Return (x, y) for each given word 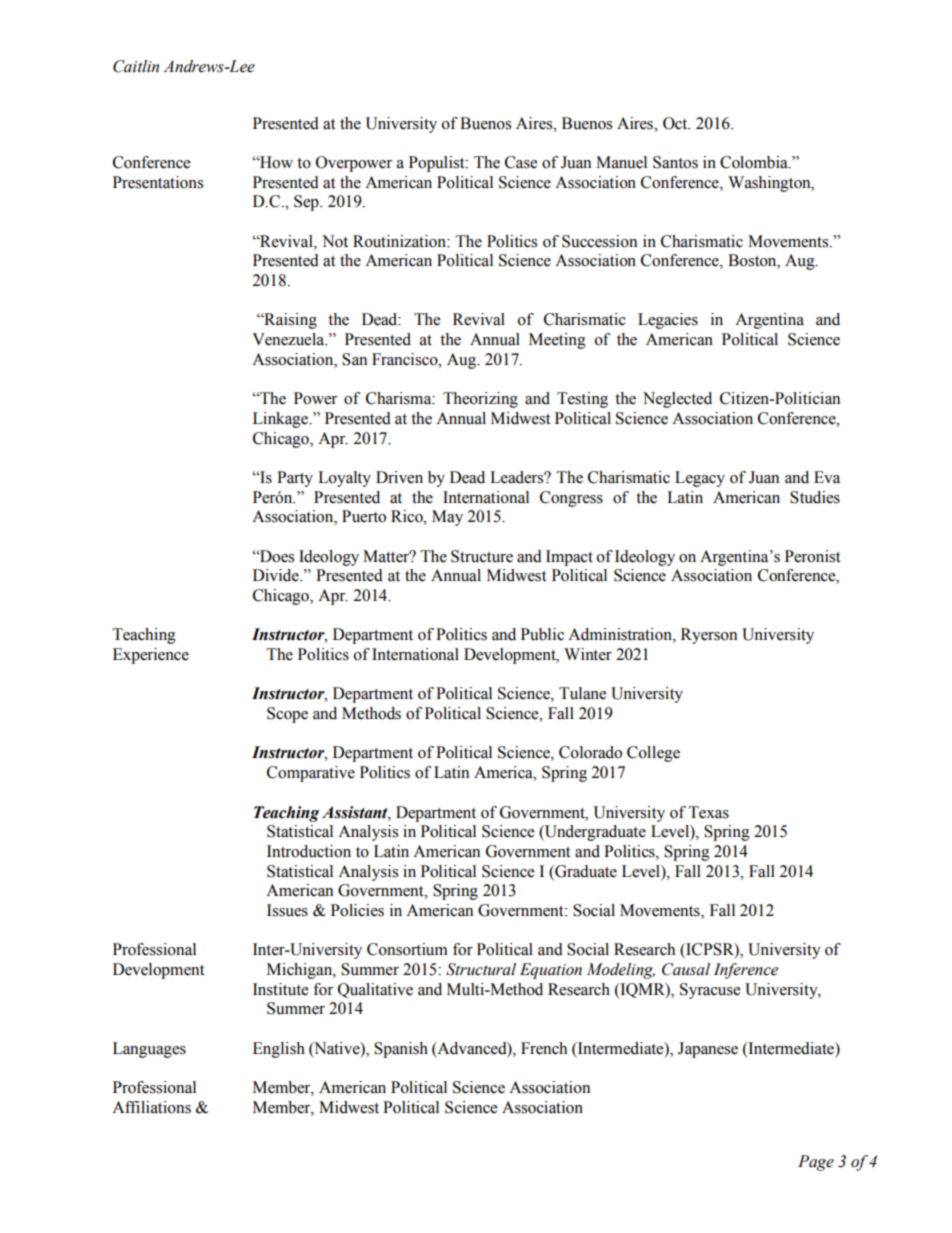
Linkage (282, 420)
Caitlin (136, 66)
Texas (709, 812)
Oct (676, 123)
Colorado (590, 752)
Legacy (700, 479)
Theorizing (480, 400)
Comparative (311, 774)
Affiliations (151, 1107)
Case (521, 162)
